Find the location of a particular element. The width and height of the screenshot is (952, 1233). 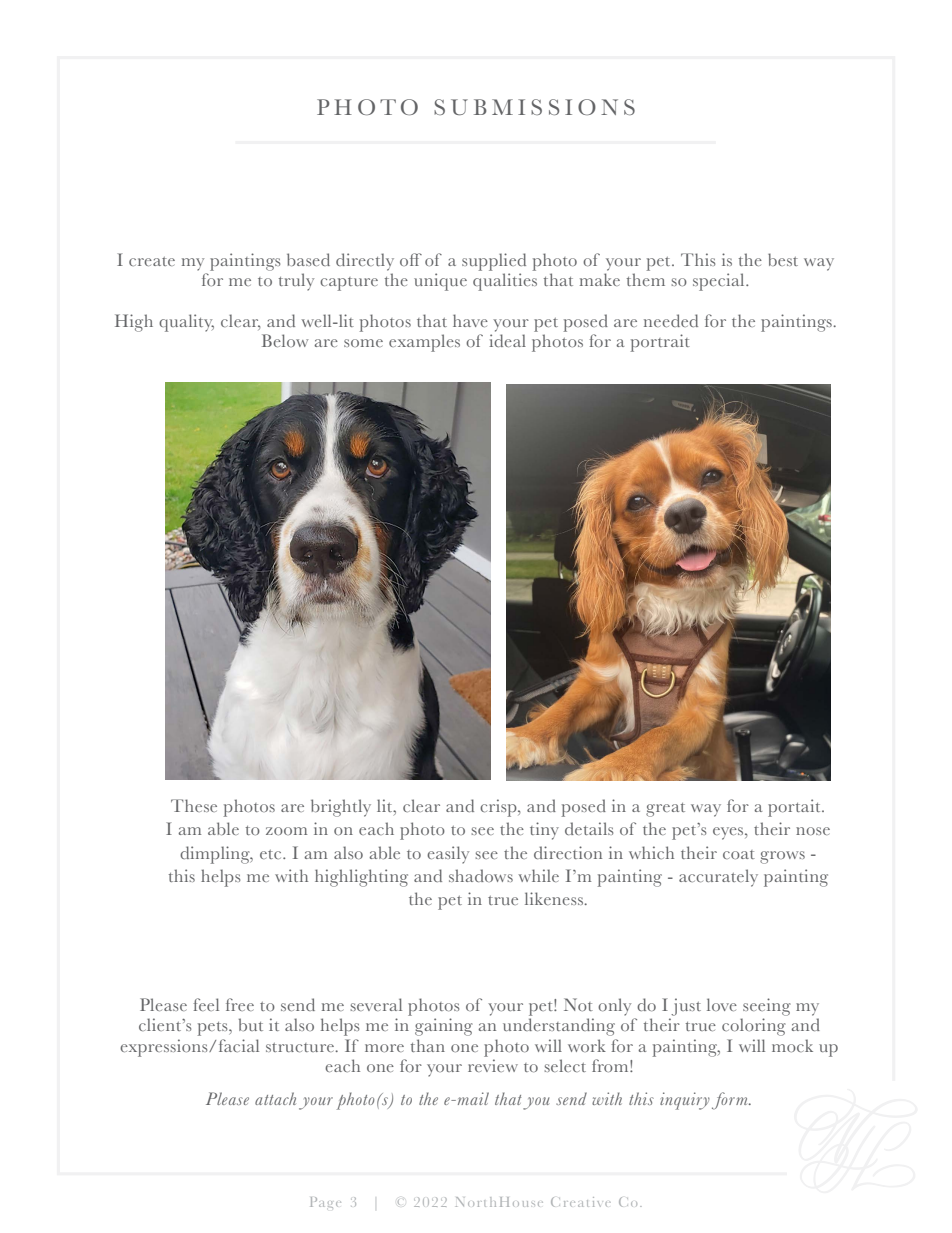

Page is located at coordinates (325, 1202).
